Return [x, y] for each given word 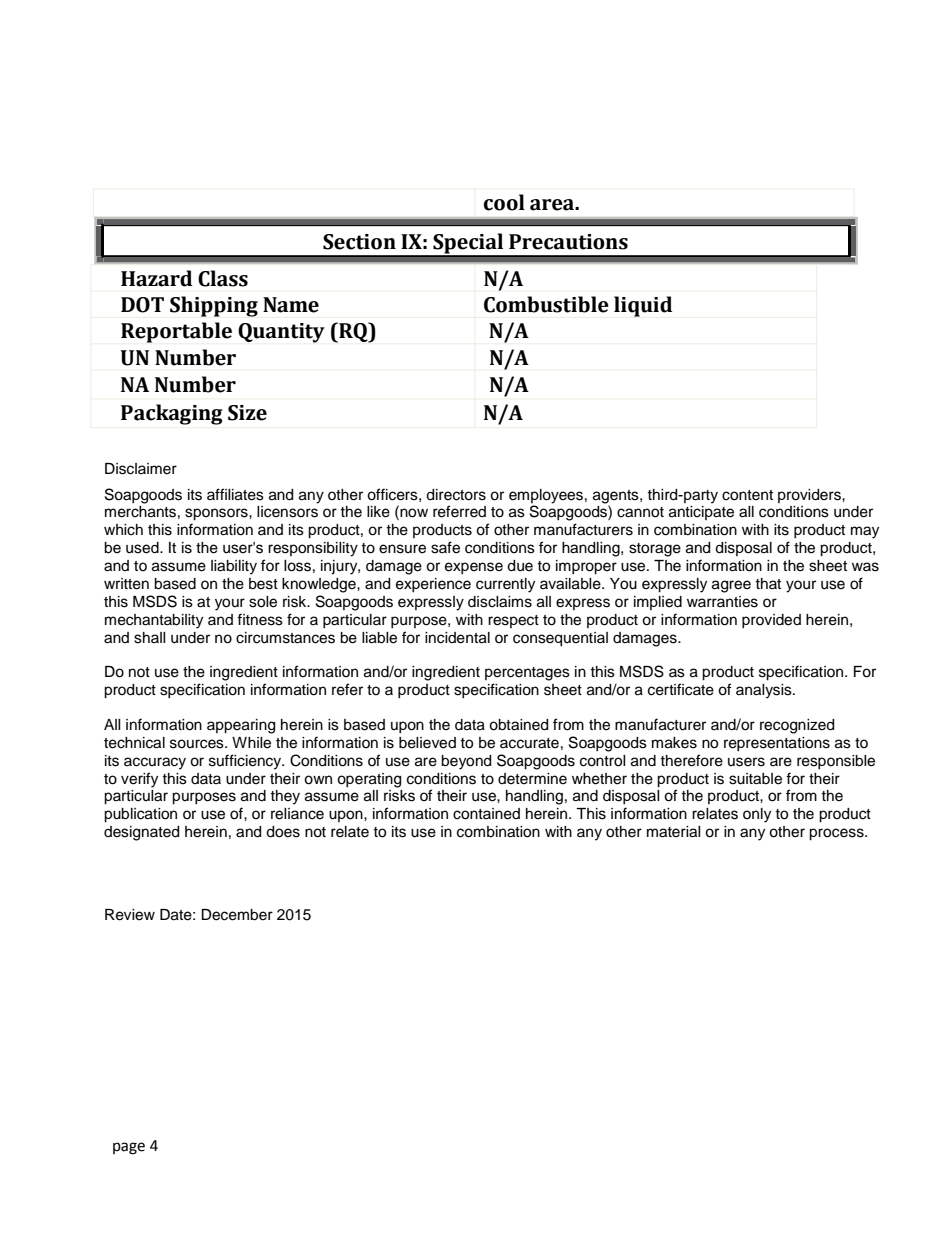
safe [445, 547]
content [747, 495]
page [129, 1148]
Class [223, 278]
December [237, 915]
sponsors [217, 514]
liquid [643, 306]
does [283, 832]
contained [486, 814]
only [757, 815]
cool [504, 202]
